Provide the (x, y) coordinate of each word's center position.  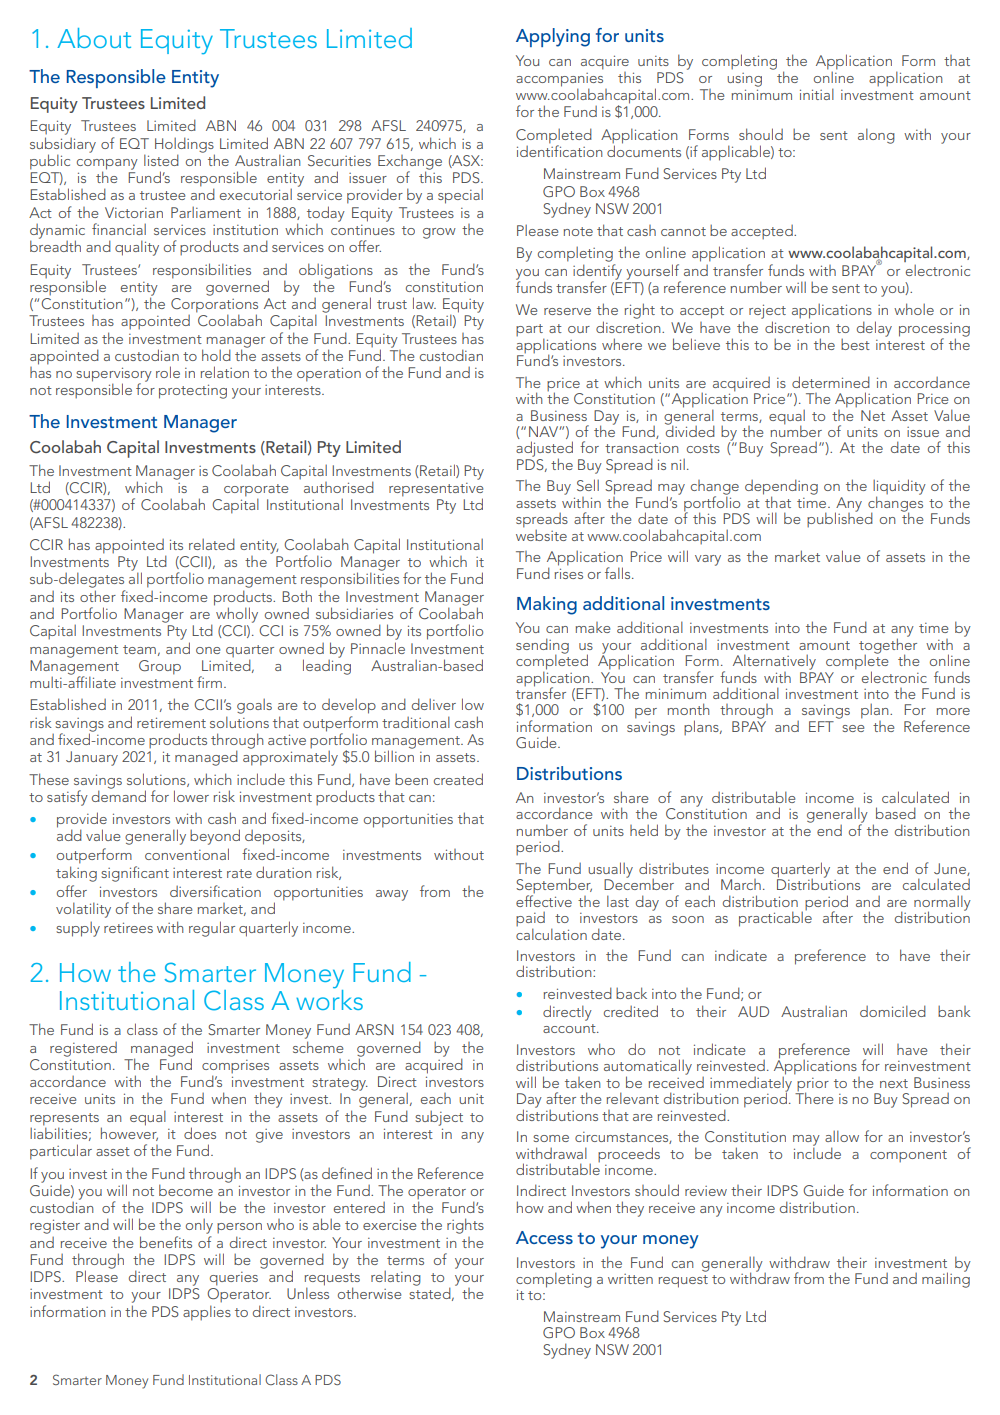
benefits (166, 1242)
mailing (946, 1279)
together (888, 646)
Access (544, 1237)
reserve (567, 311)
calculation (551, 933)
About (94, 38)
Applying (553, 37)
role (168, 372)
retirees (128, 927)
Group (160, 667)
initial (817, 94)
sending (542, 647)
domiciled (893, 1011)
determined (831, 382)
